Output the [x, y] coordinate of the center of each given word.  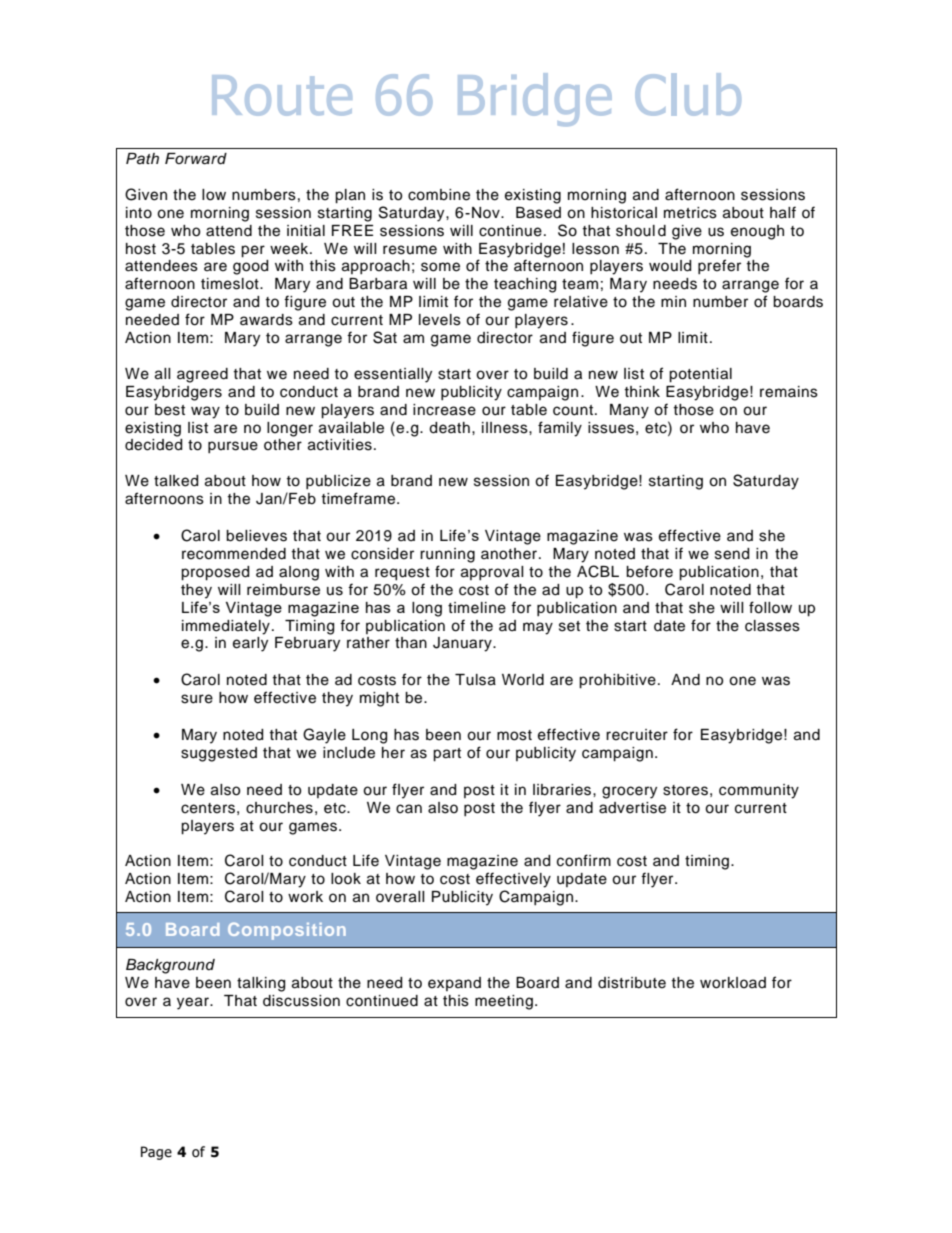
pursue [233, 447]
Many [629, 411]
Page [156, 1153]
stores [685, 790]
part [447, 755]
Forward [196, 159]
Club [688, 94]
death [449, 428]
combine [439, 195]
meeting [504, 1002]
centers [208, 808]
